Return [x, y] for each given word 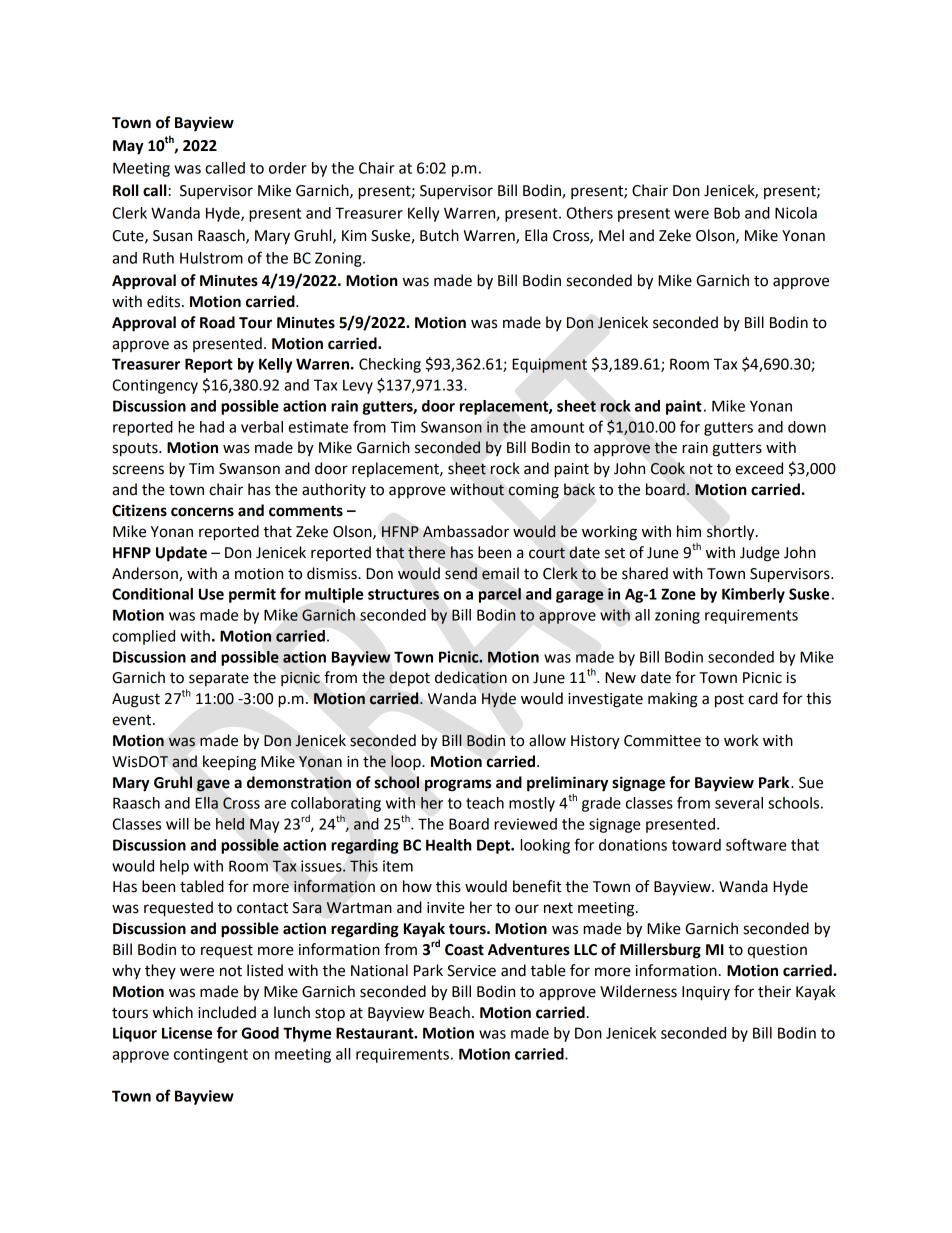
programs [458, 785]
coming [533, 491]
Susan [172, 236]
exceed [759, 468]
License [187, 1033]
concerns [202, 512]
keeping [229, 763]
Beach [449, 1012]
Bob [727, 213]
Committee [662, 741]
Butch [439, 235]
